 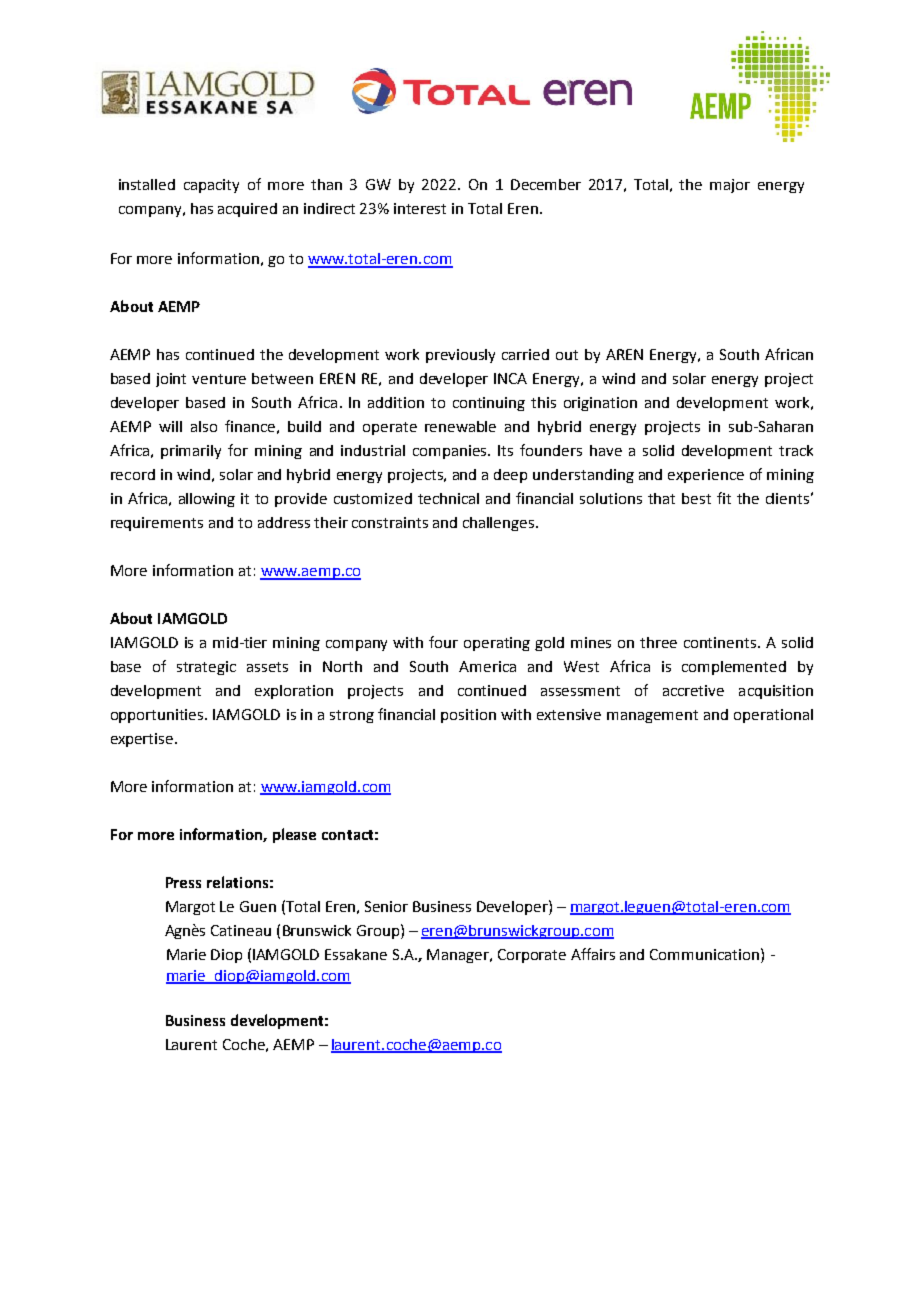 What do you see at coordinates (157, 524) in the document?
I see `requirements` at bounding box center [157, 524].
